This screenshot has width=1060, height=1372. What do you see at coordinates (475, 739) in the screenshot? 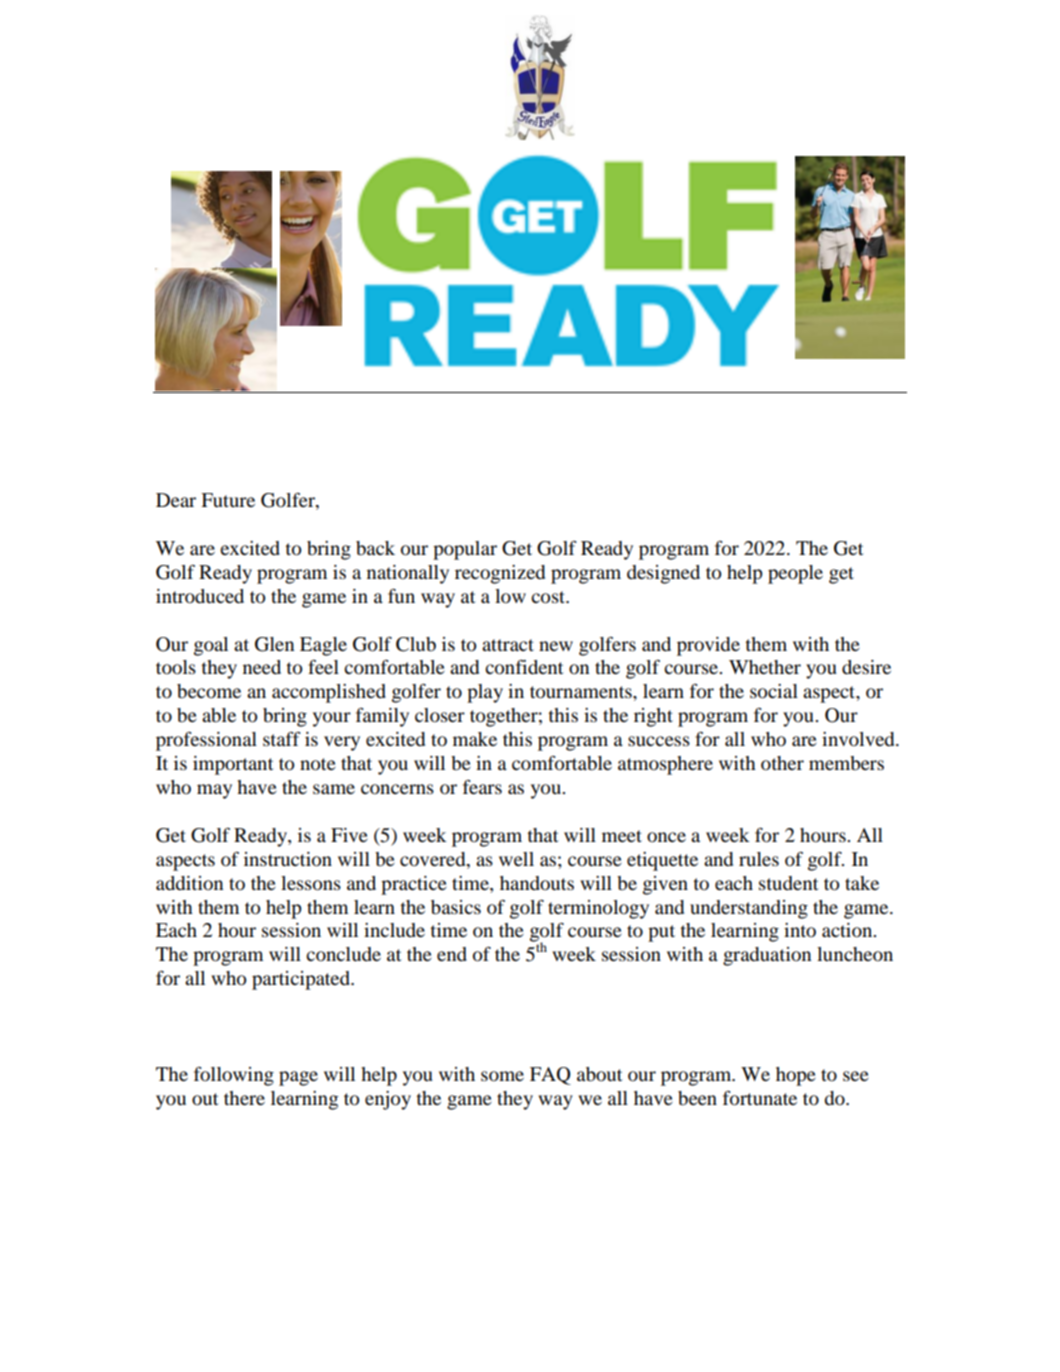
I see `make` at bounding box center [475, 739].
